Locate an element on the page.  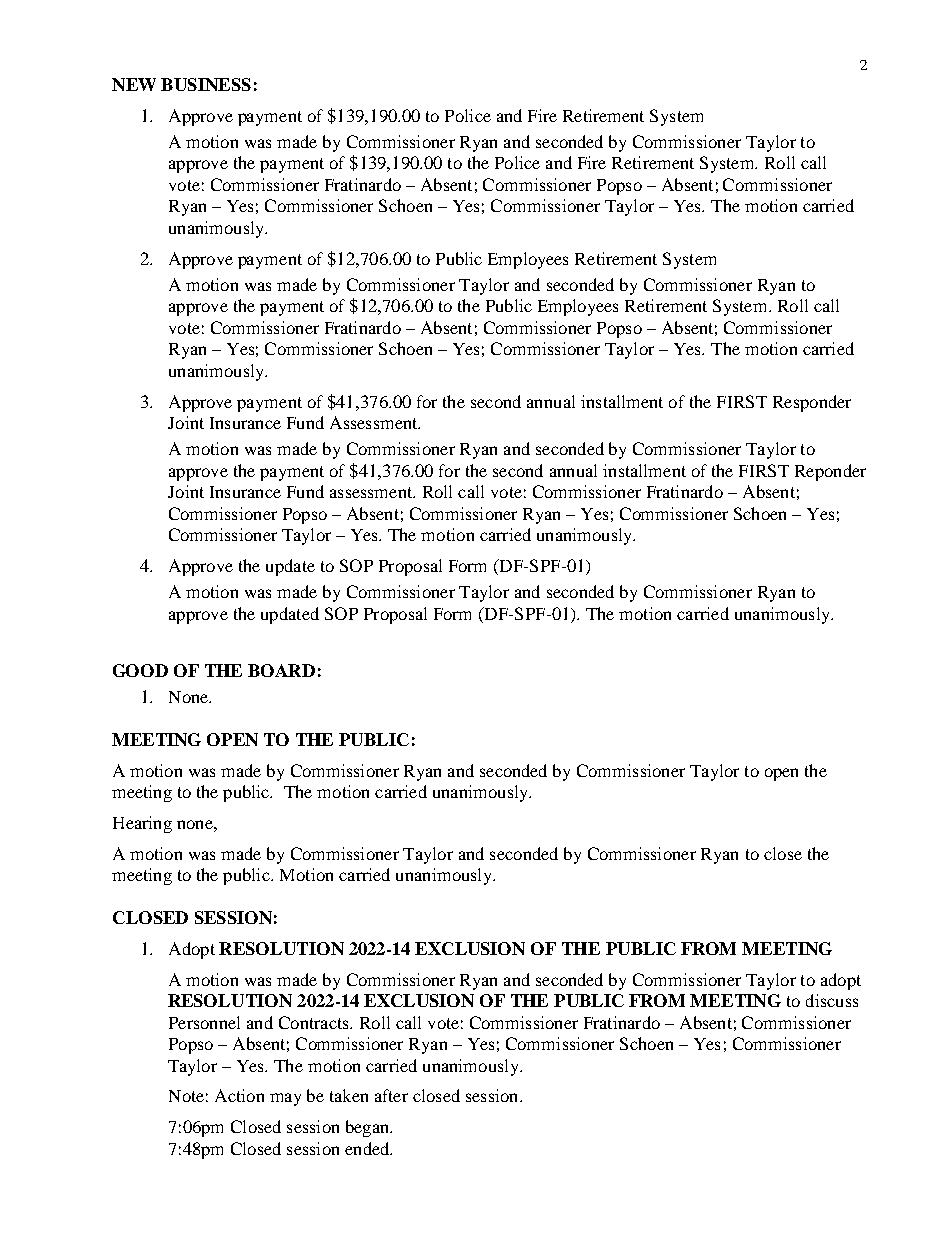
Action is located at coordinates (239, 1095).
